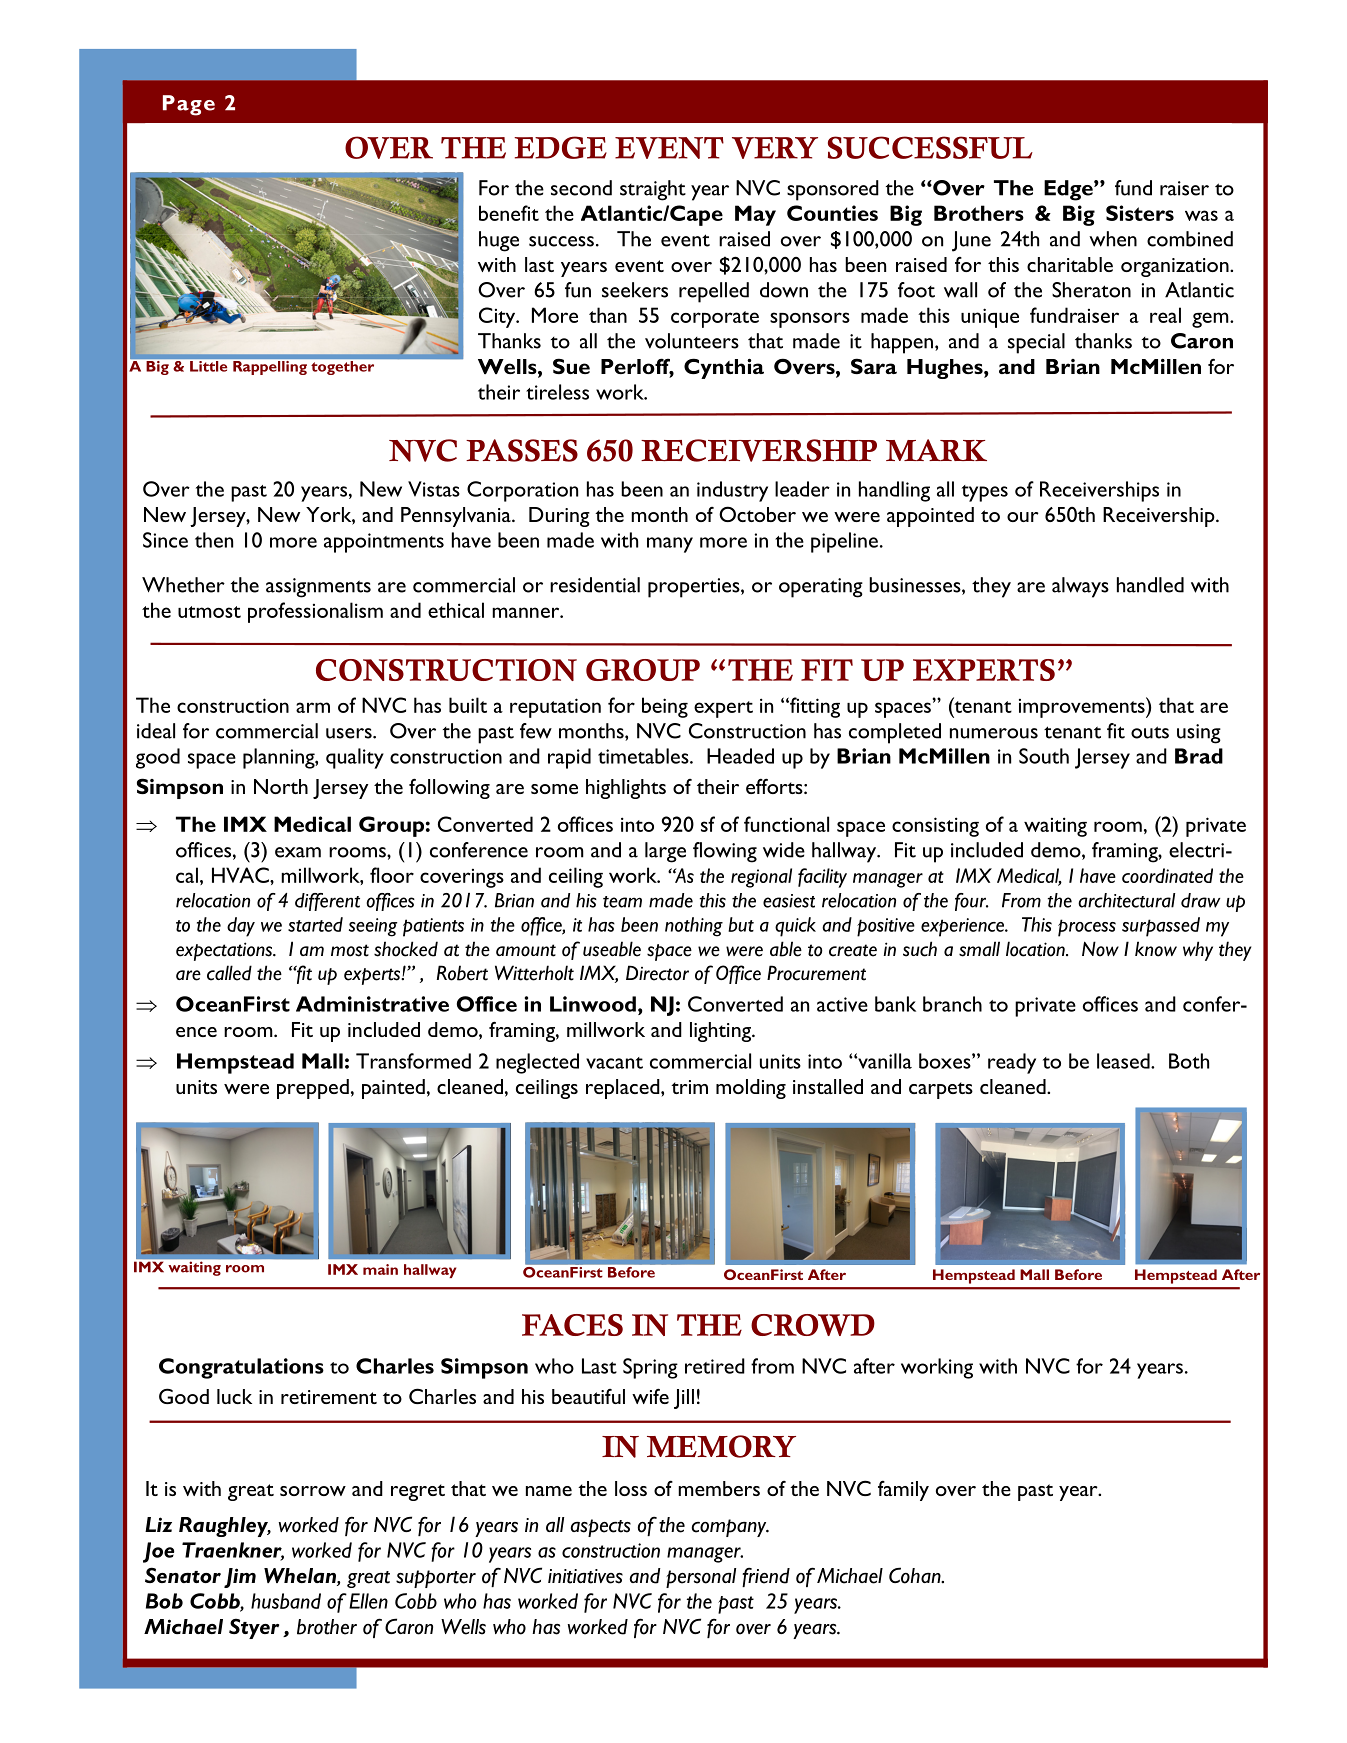  What do you see at coordinates (665, 852) in the image?
I see `large` at bounding box center [665, 852].
